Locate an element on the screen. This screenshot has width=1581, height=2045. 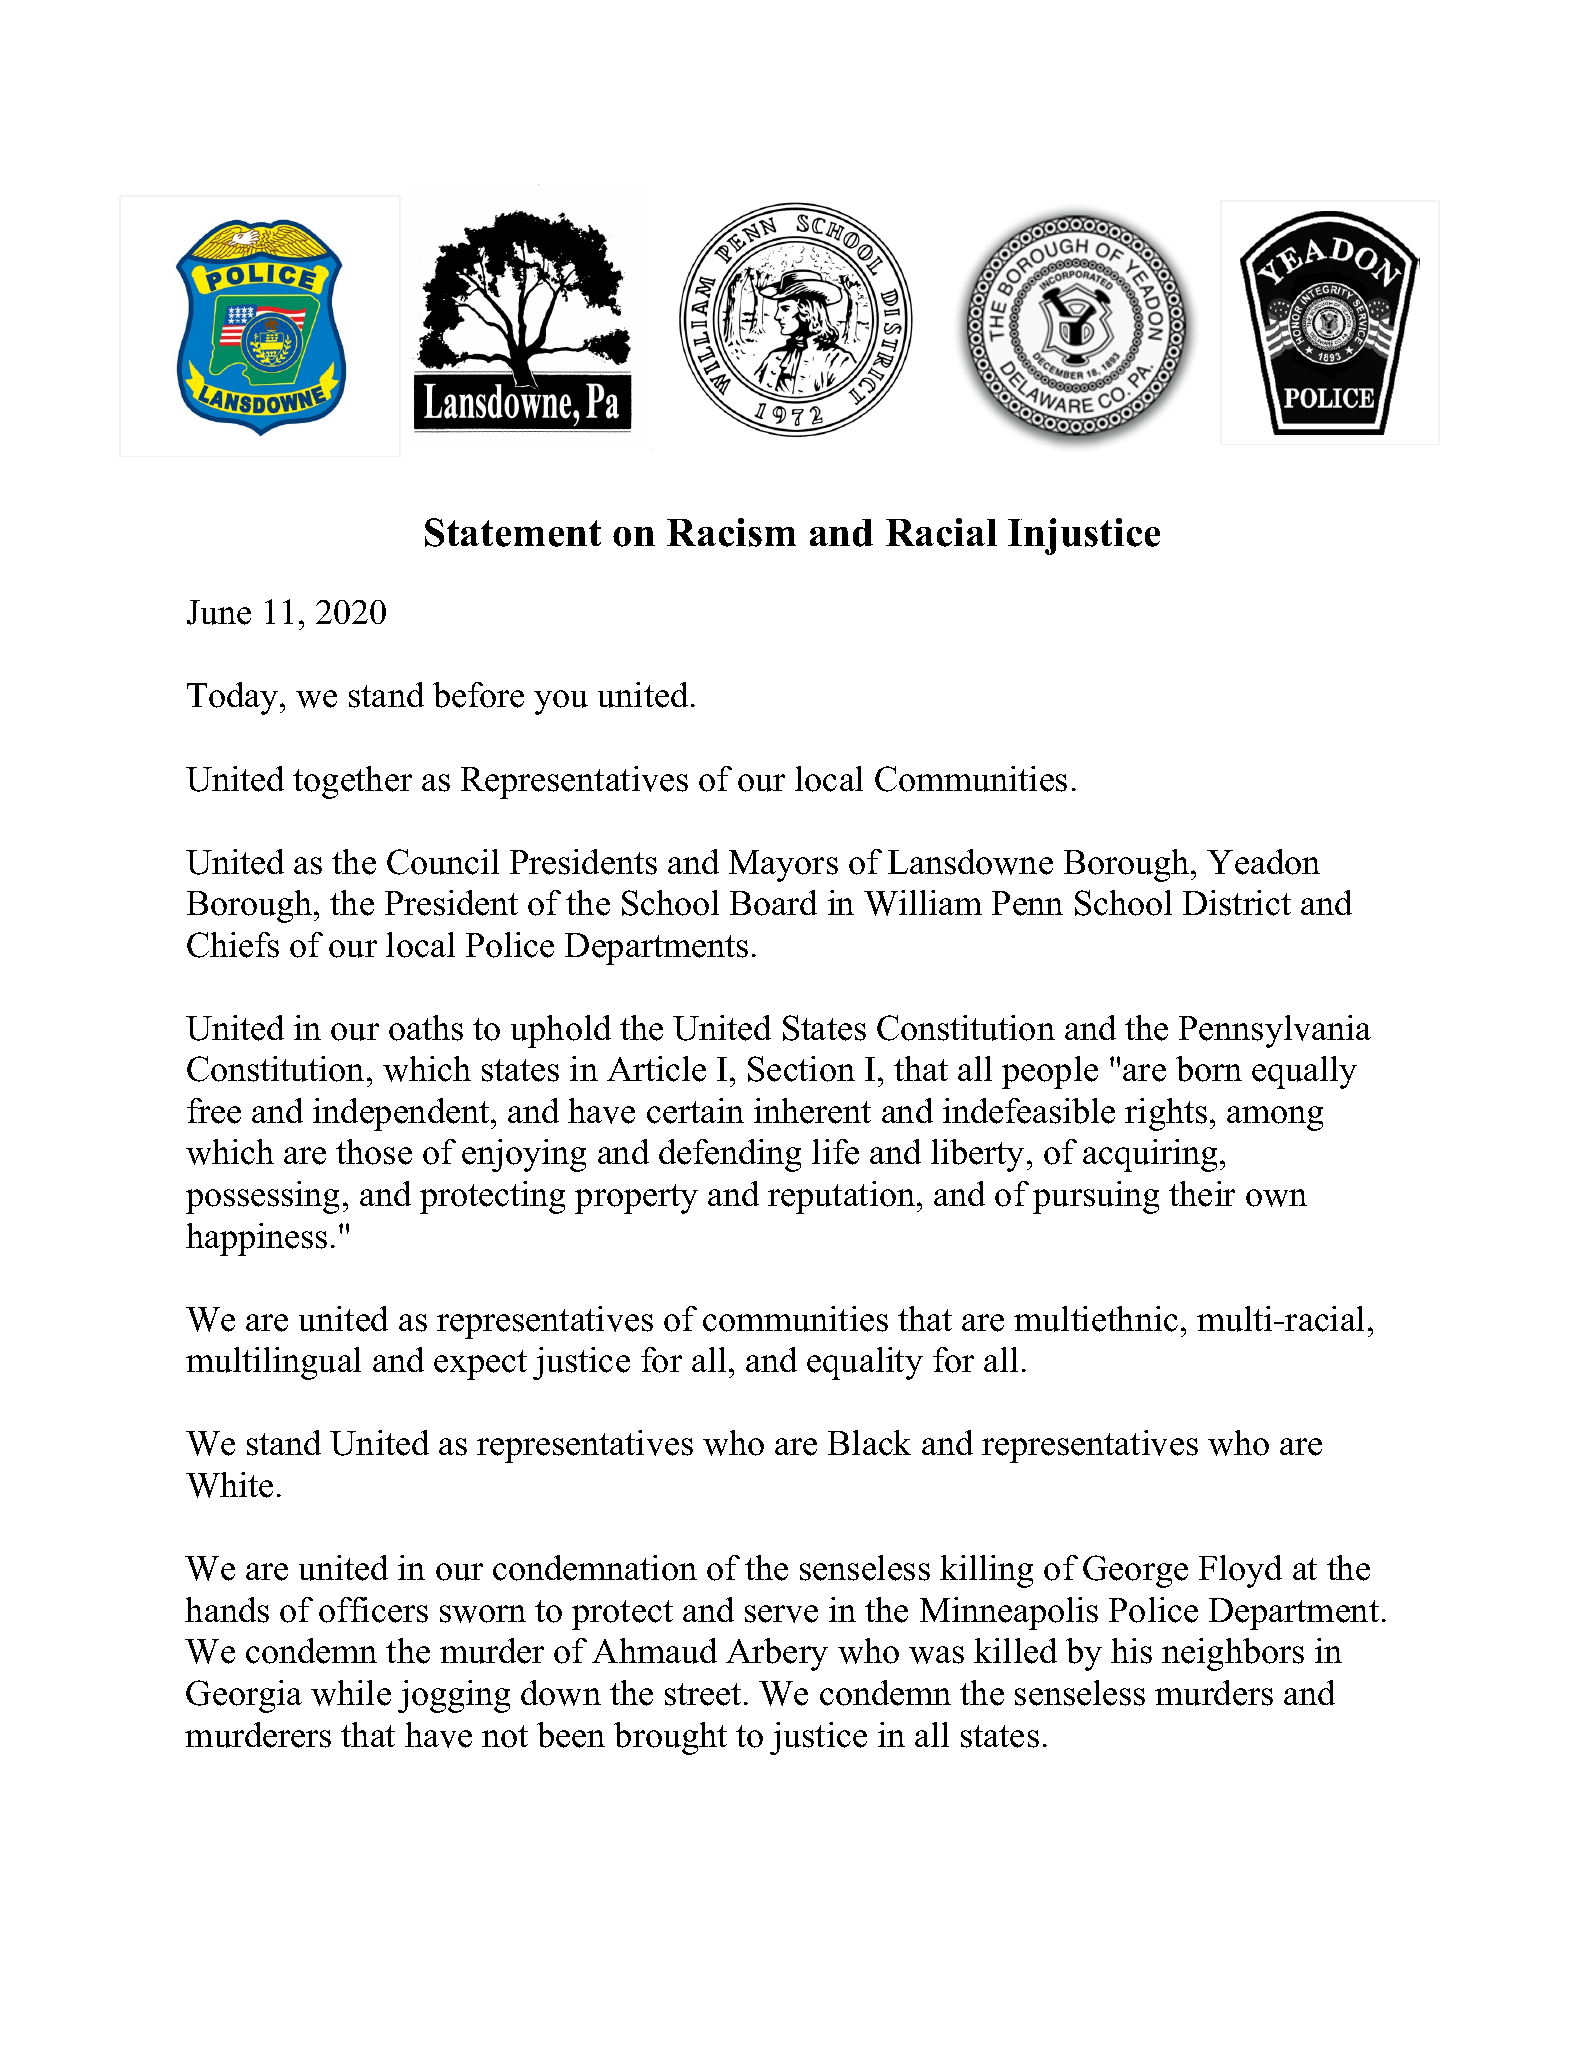
Yeadon is located at coordinates (1263, 862).
